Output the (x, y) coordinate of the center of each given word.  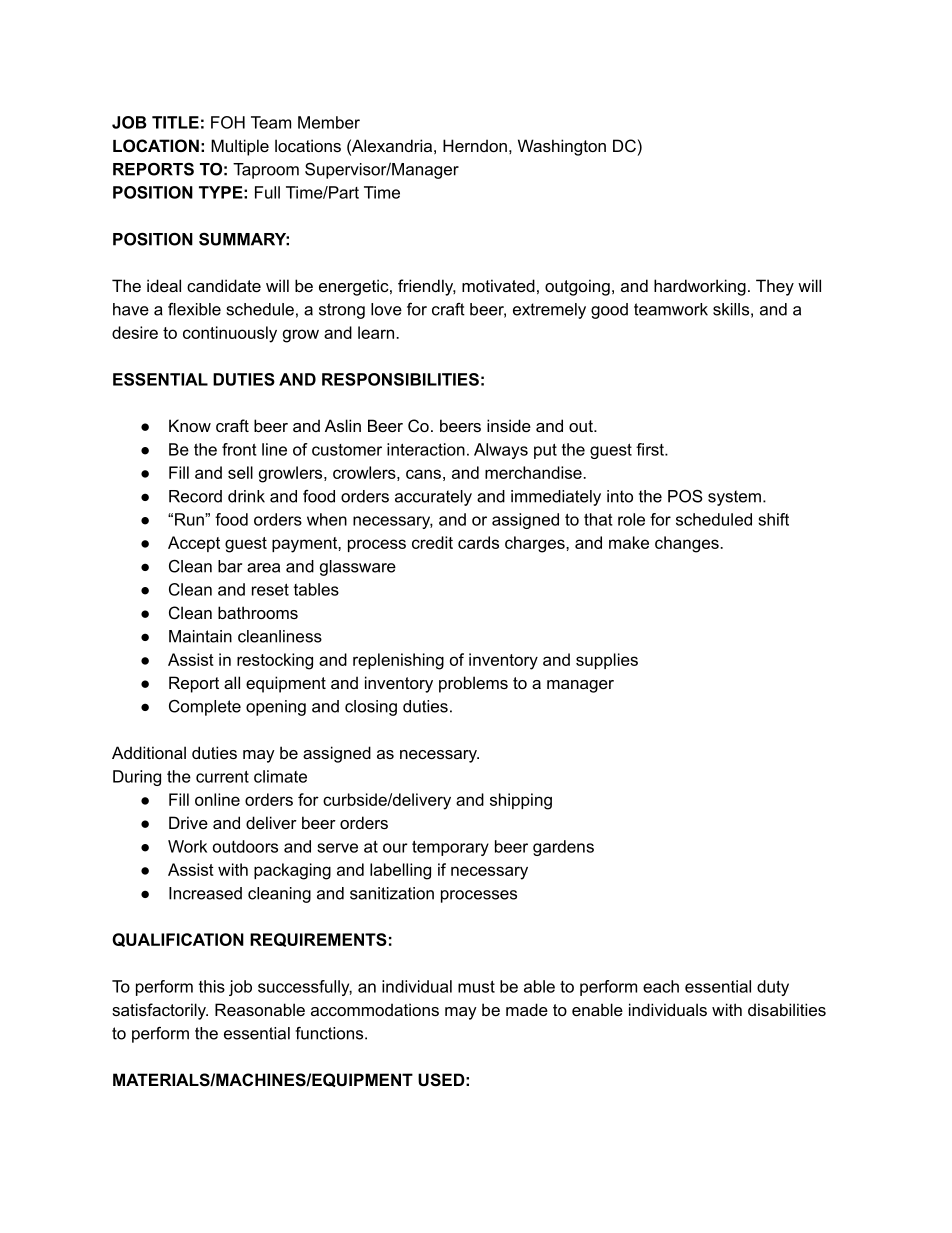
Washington (562, 147)
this (212, 986)
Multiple (240, 147)
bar (230, 566)
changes (688, 544)
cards (478, 542)
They (775, 287)
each (661, 986)
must (476, 986)
